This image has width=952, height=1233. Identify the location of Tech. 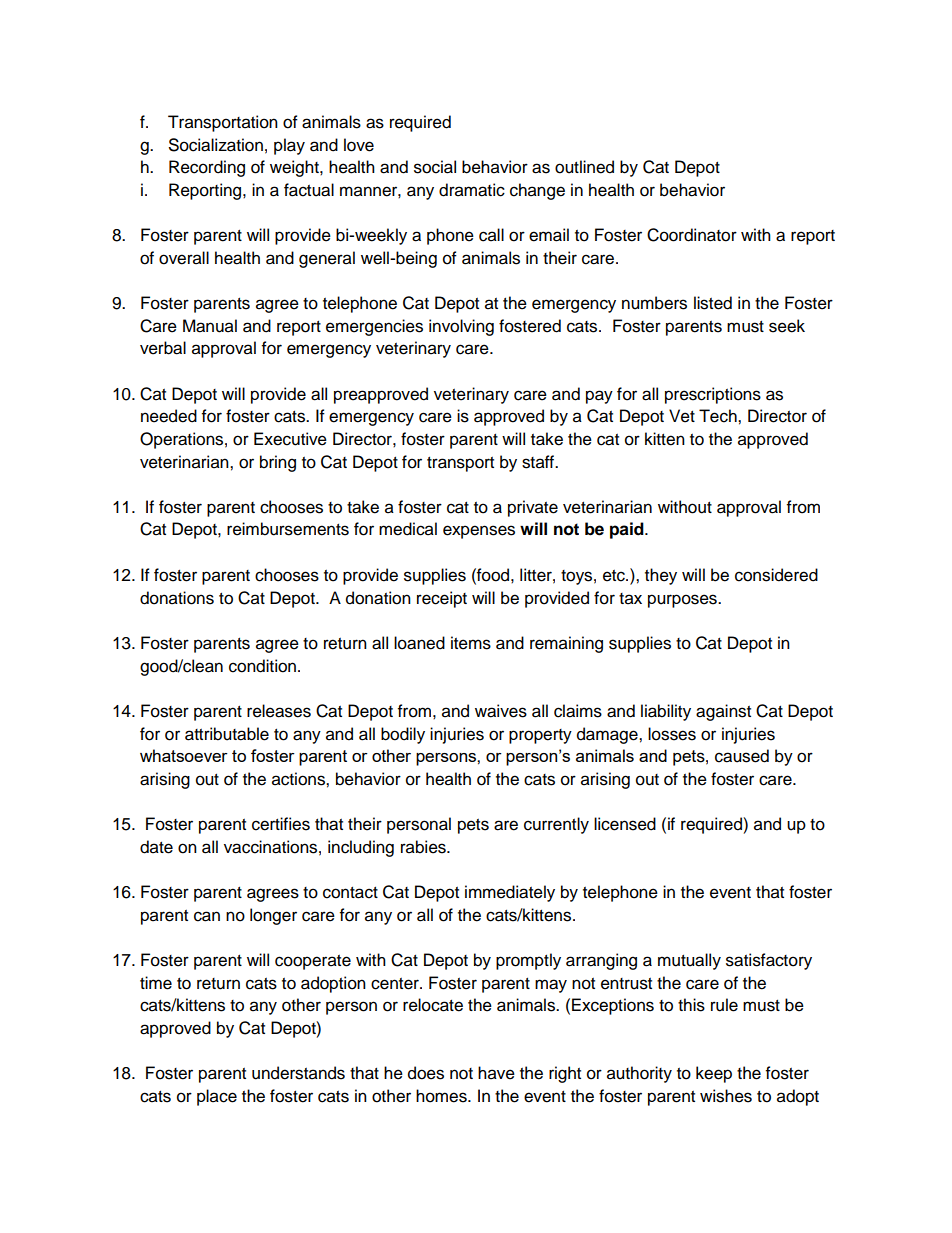
(719, 416).
